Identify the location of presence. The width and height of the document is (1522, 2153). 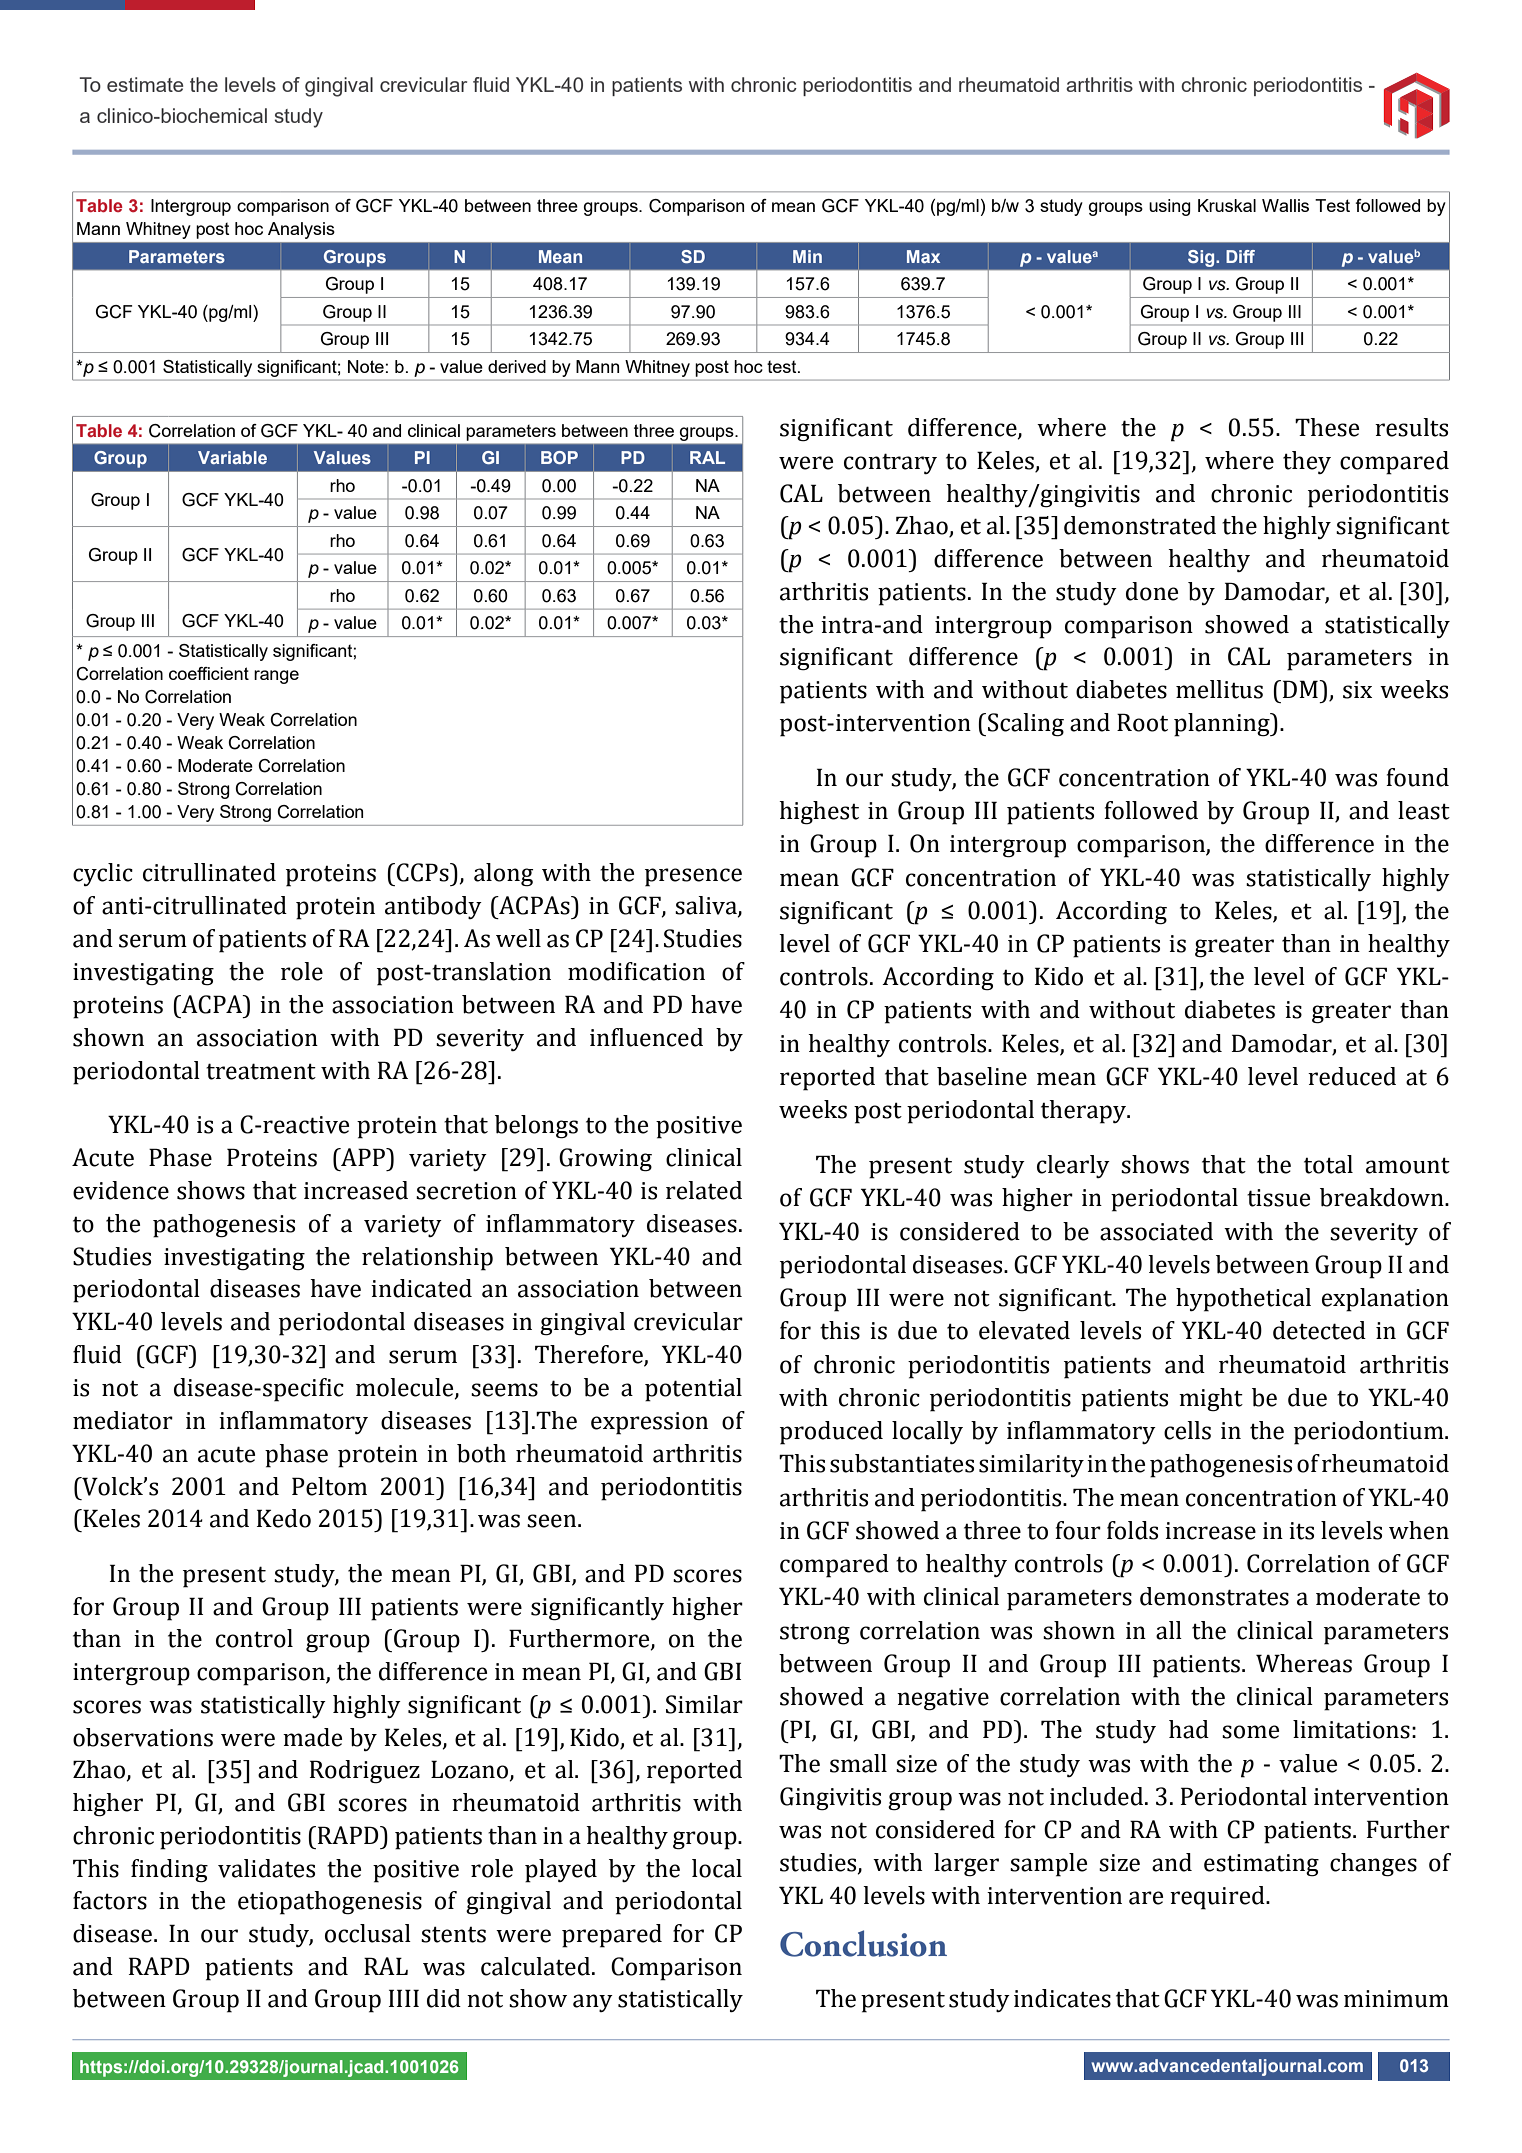
(693, 877).
